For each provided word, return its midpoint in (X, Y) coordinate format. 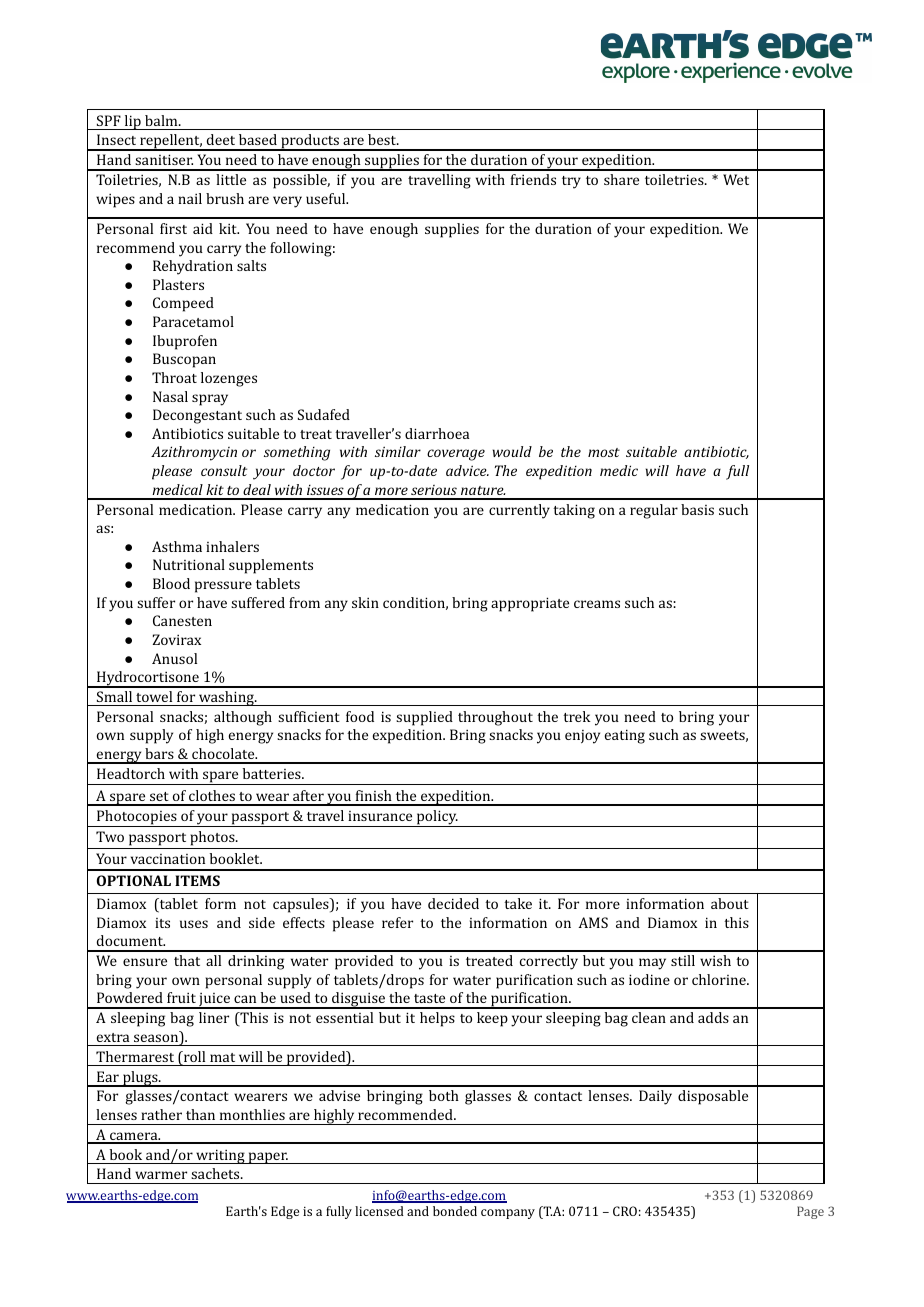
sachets (216, 1173)
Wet (736, 179)
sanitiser (164, 159)
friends (533, 179)
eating (625, 736)
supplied (424, 718)
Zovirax (177, 639)
